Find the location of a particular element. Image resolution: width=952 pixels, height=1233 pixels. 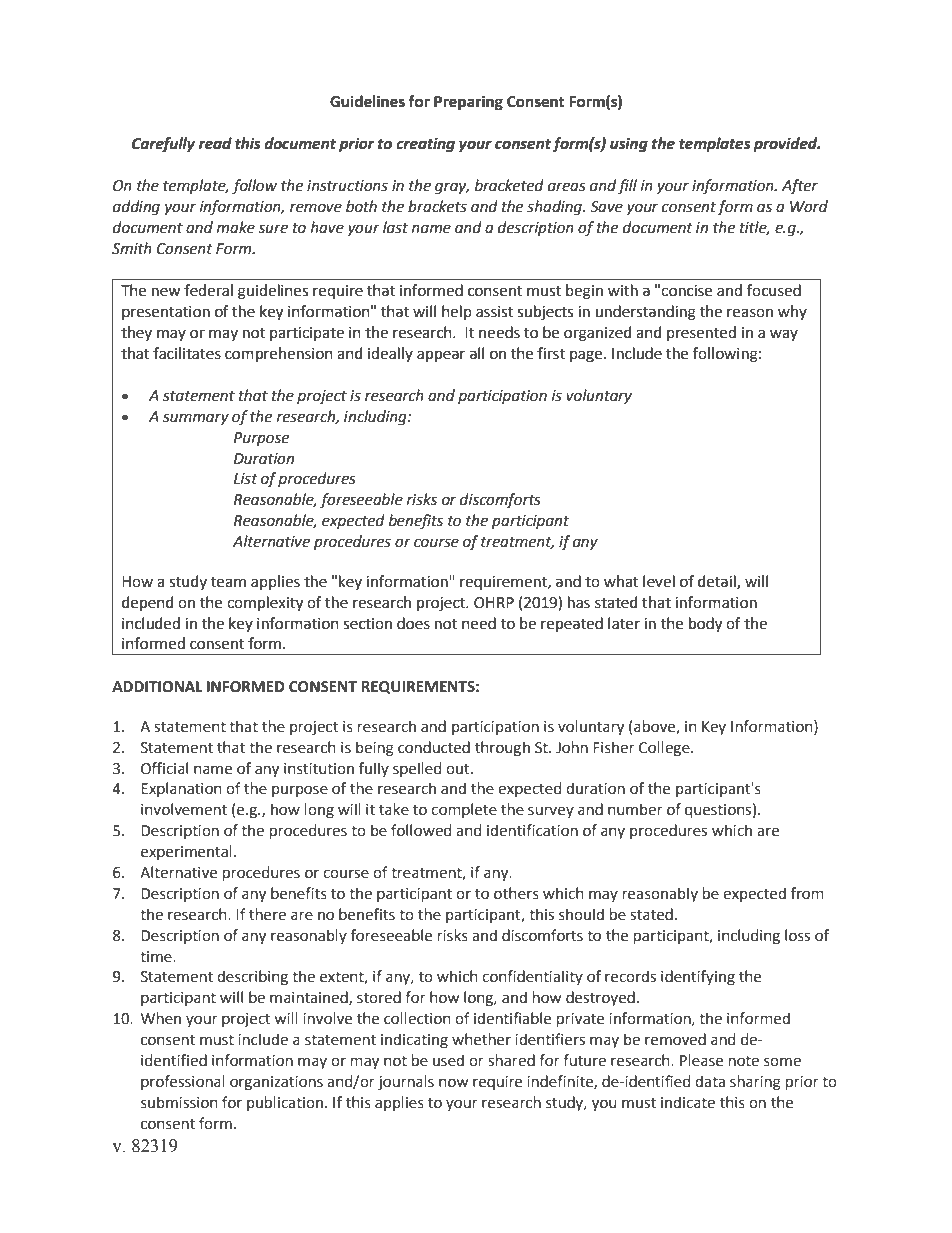

Official is located at coordinates (164, 768).
